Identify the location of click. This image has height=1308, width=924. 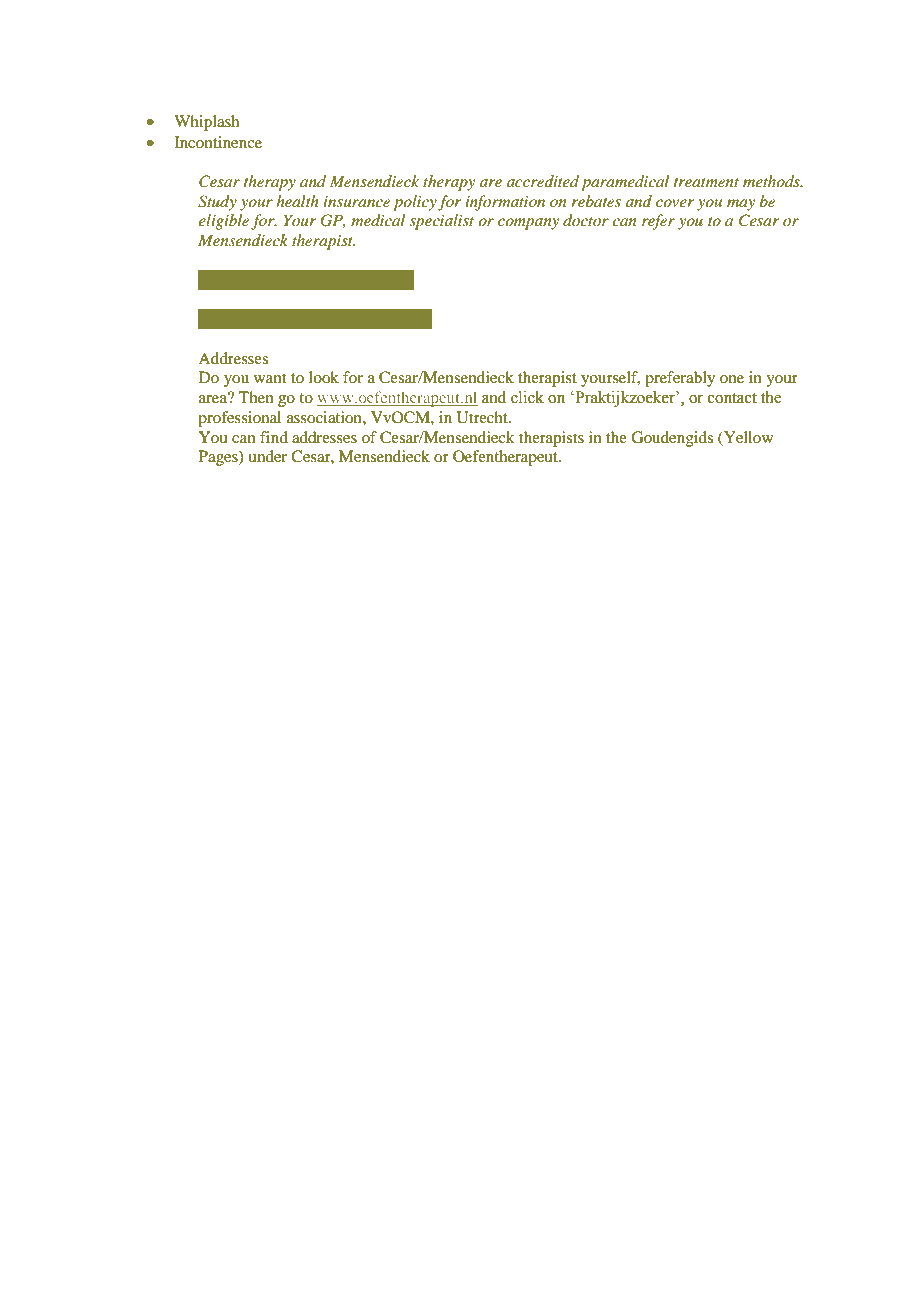
(527, 397).
